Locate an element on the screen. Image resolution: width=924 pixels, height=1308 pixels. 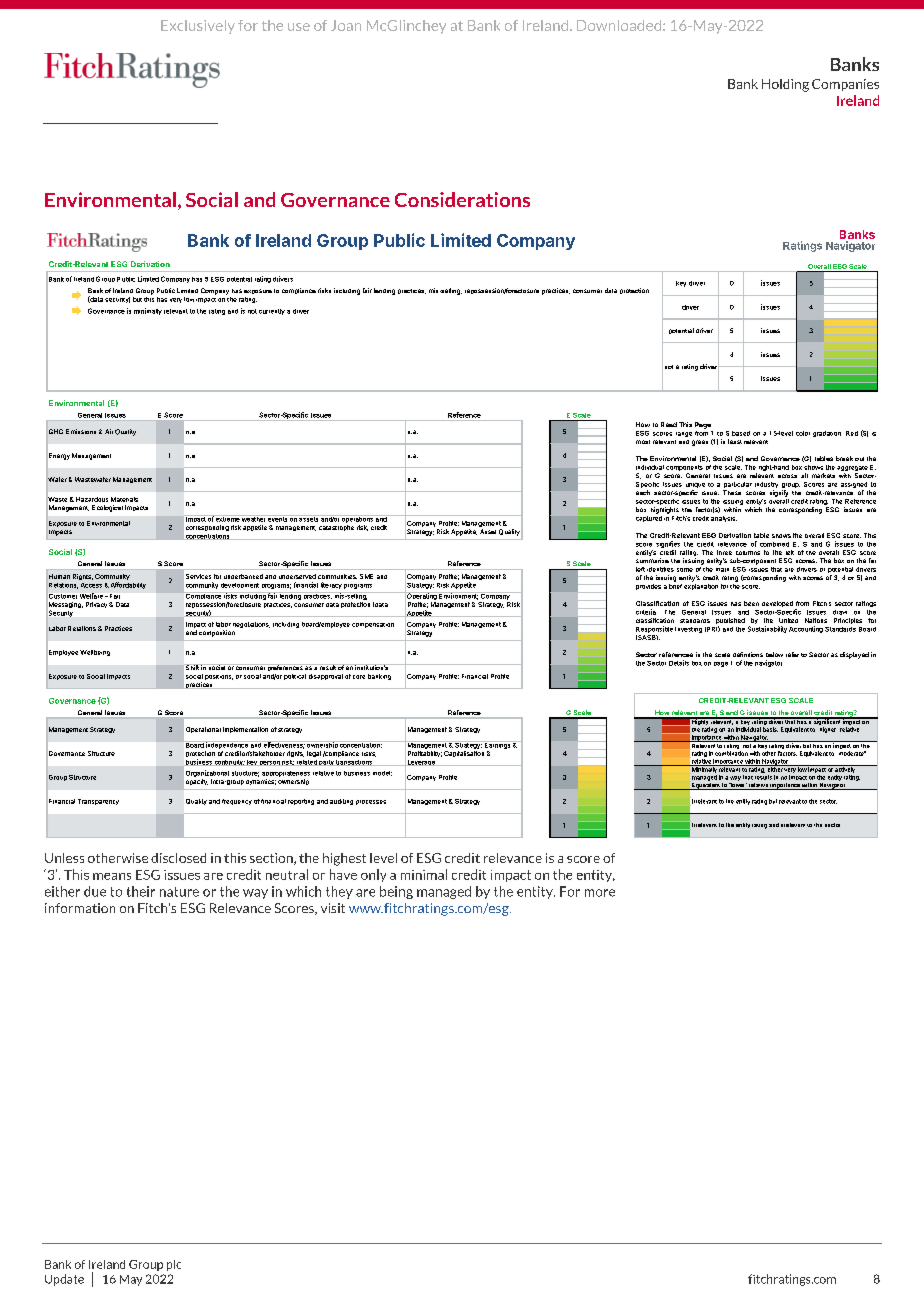
combination is located at coordinates (731, 753).
